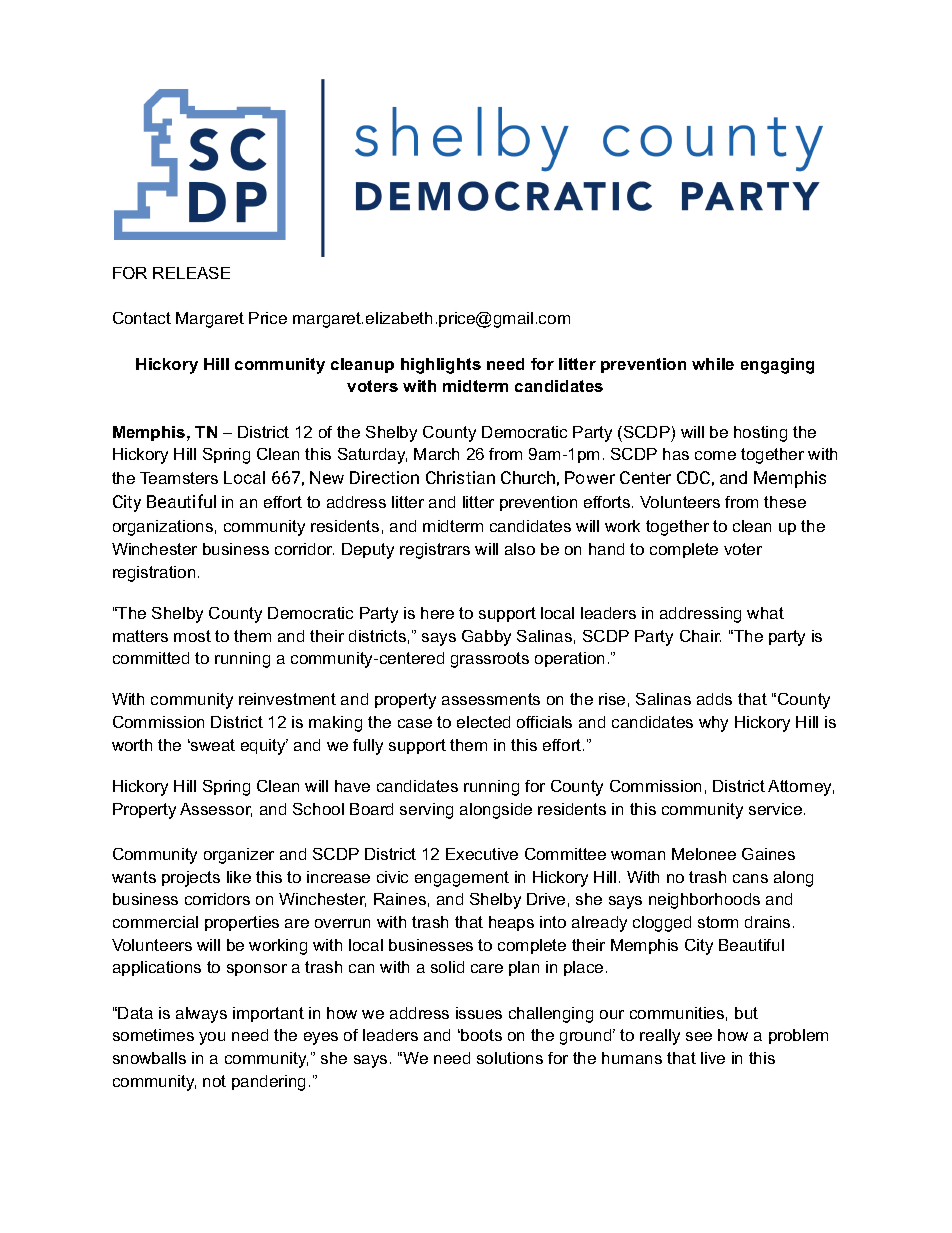  I want to click on Assessor, so click(216, 810).
